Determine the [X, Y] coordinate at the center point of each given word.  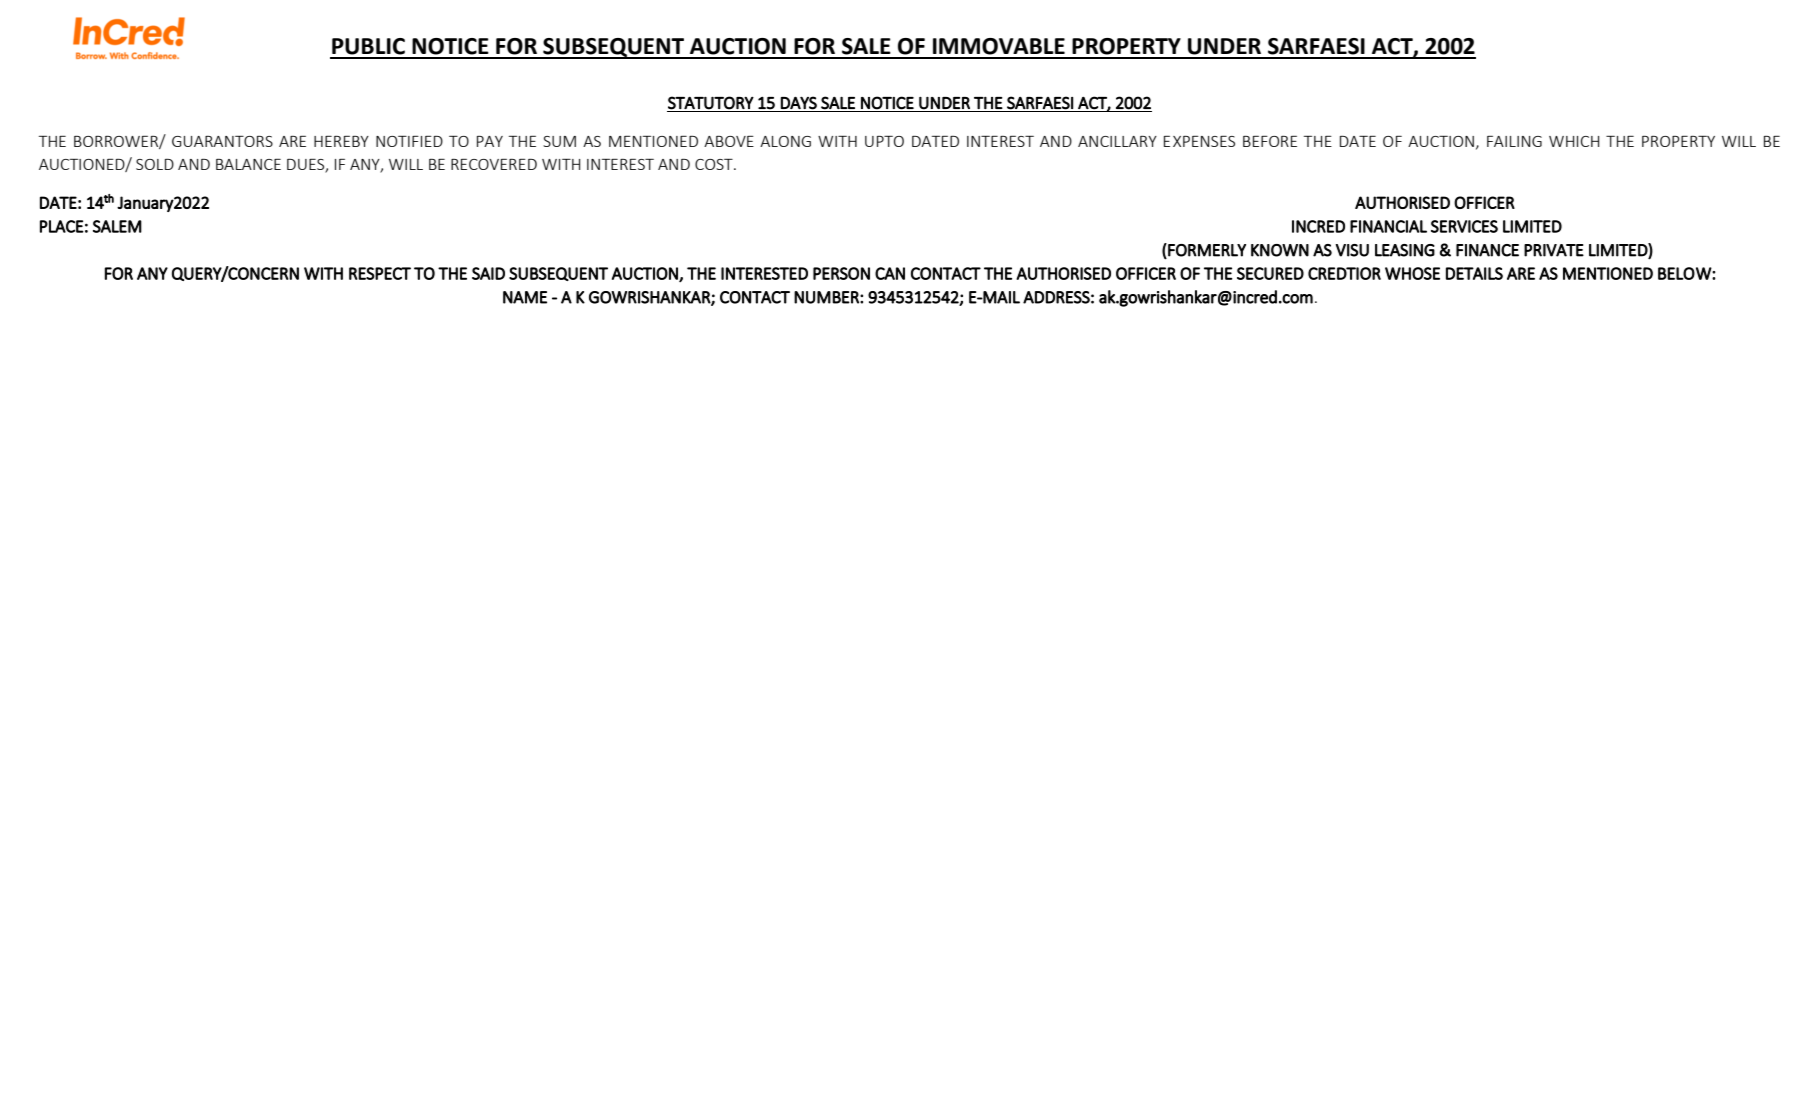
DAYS [799, 103]
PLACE [62, 226]
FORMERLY [1206, 250]
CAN [890, 273]
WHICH [1574, 141]
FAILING [1514, 141]
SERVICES [1464, 226]
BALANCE [248, 164]
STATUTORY [711, 103]
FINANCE [1487, 250]
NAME [525, 297]
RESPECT [380, 273]
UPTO [884, 141]
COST [715, 164]
